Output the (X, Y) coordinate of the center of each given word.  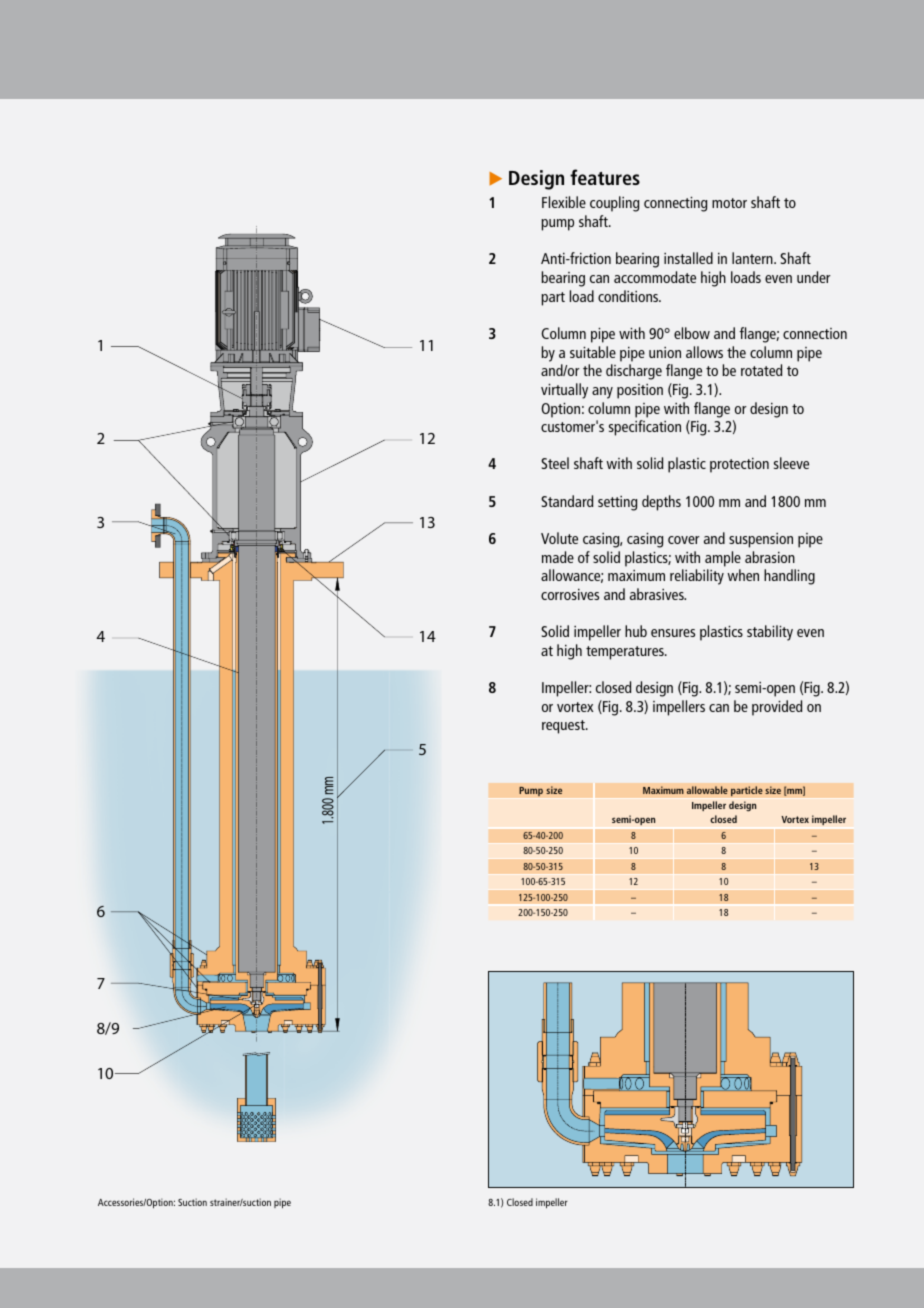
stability (770, 633)
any (602, 393)
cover (684, 540)
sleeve (791, 463)
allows (704, 352)
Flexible (564, 202)
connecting (675, 204)
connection (815, 333)
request (564, 727)
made (558, 557)
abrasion (770, 557)
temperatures (626, 653)
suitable (593, 352)
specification (645, 428)
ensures (673, 633)
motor (729, 203)
